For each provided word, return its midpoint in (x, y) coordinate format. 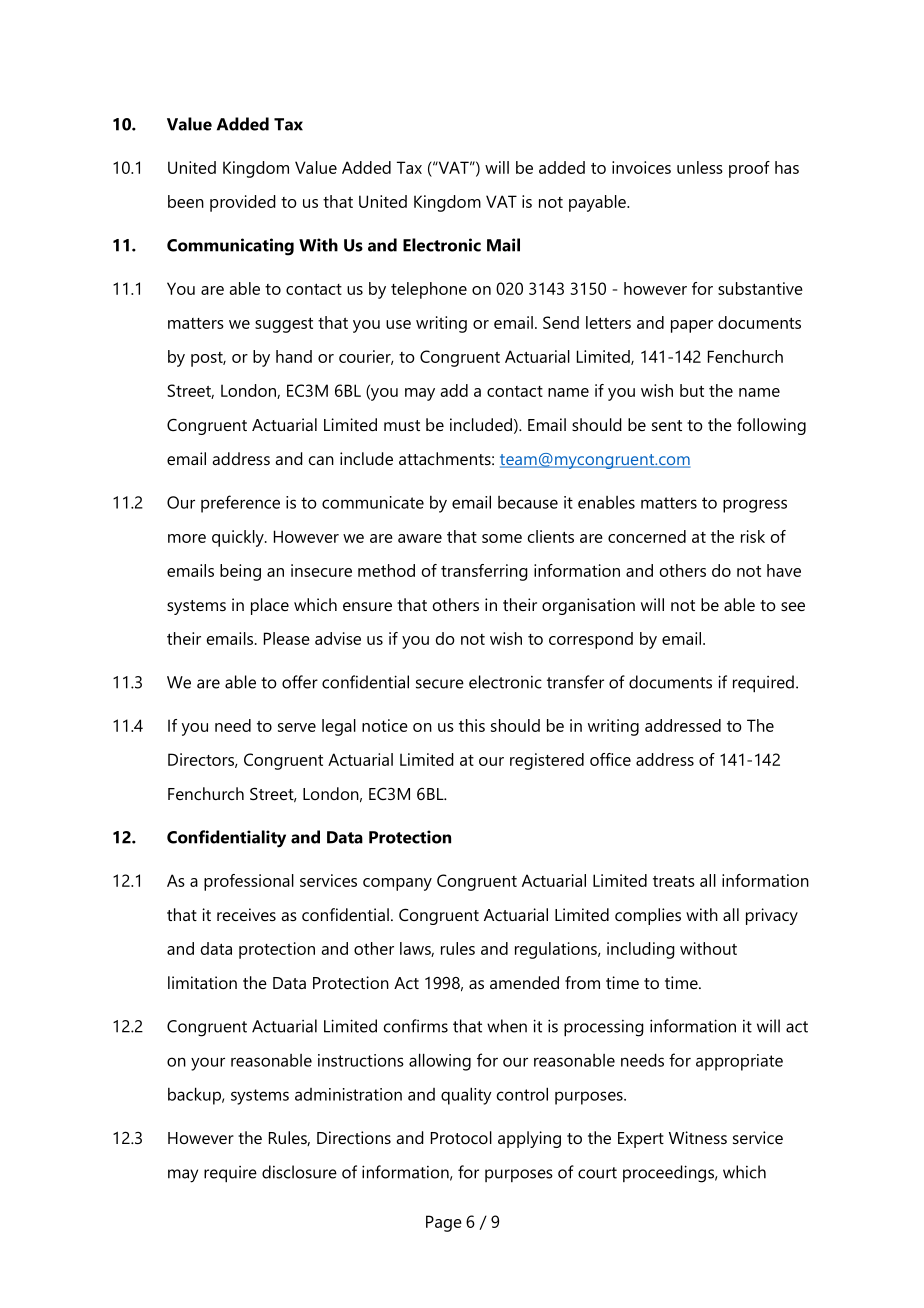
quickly (239, 538)
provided (243, 203)
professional (249, 882)
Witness (698, 1137)
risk (753, 536)
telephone (429, 290)
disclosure (299, 1172)
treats (674, 881)
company (397, 884)
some (502, 538)
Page (444, 1223)
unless (700, 167)
